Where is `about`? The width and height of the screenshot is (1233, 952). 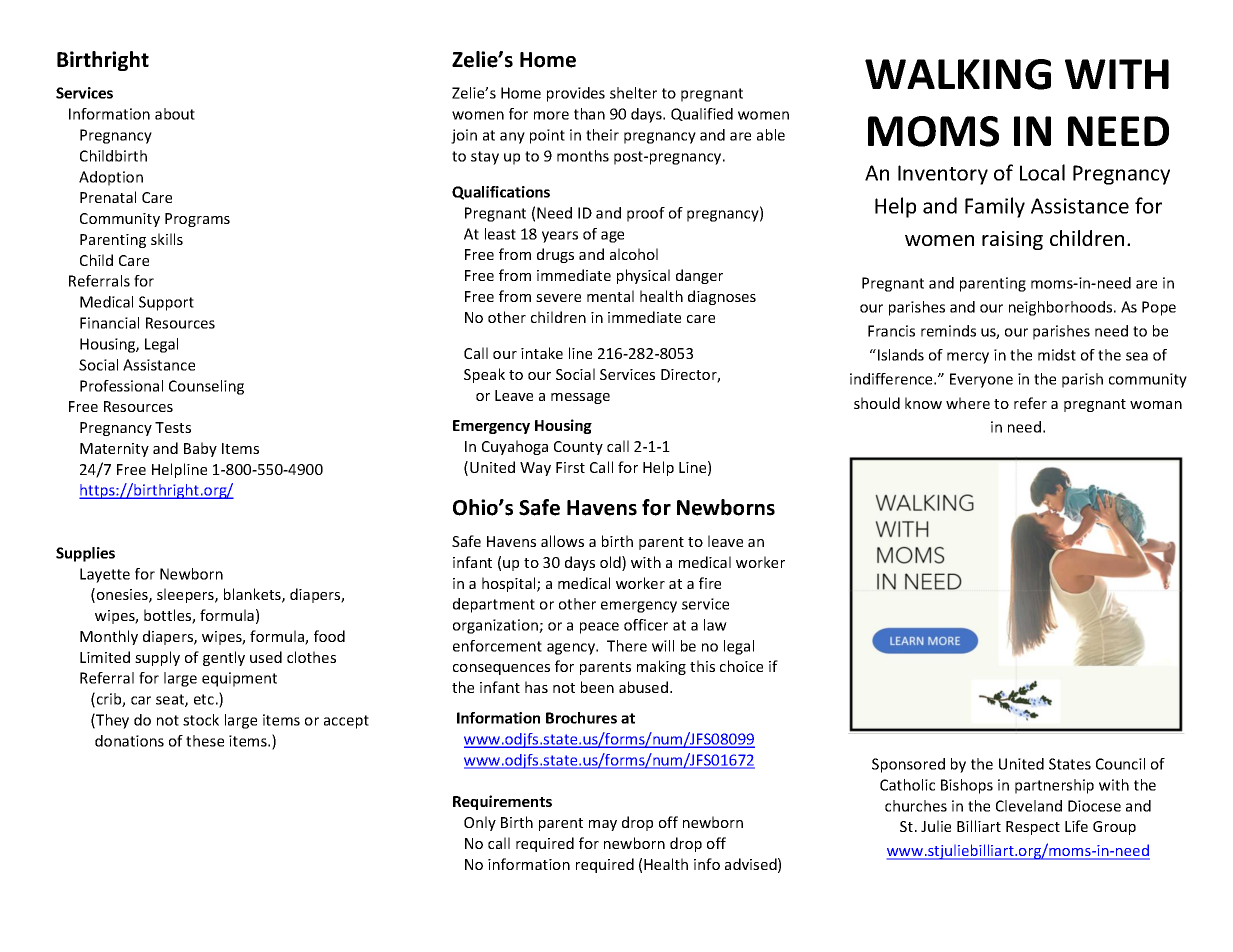 about is located at coordinates (175, 114).
